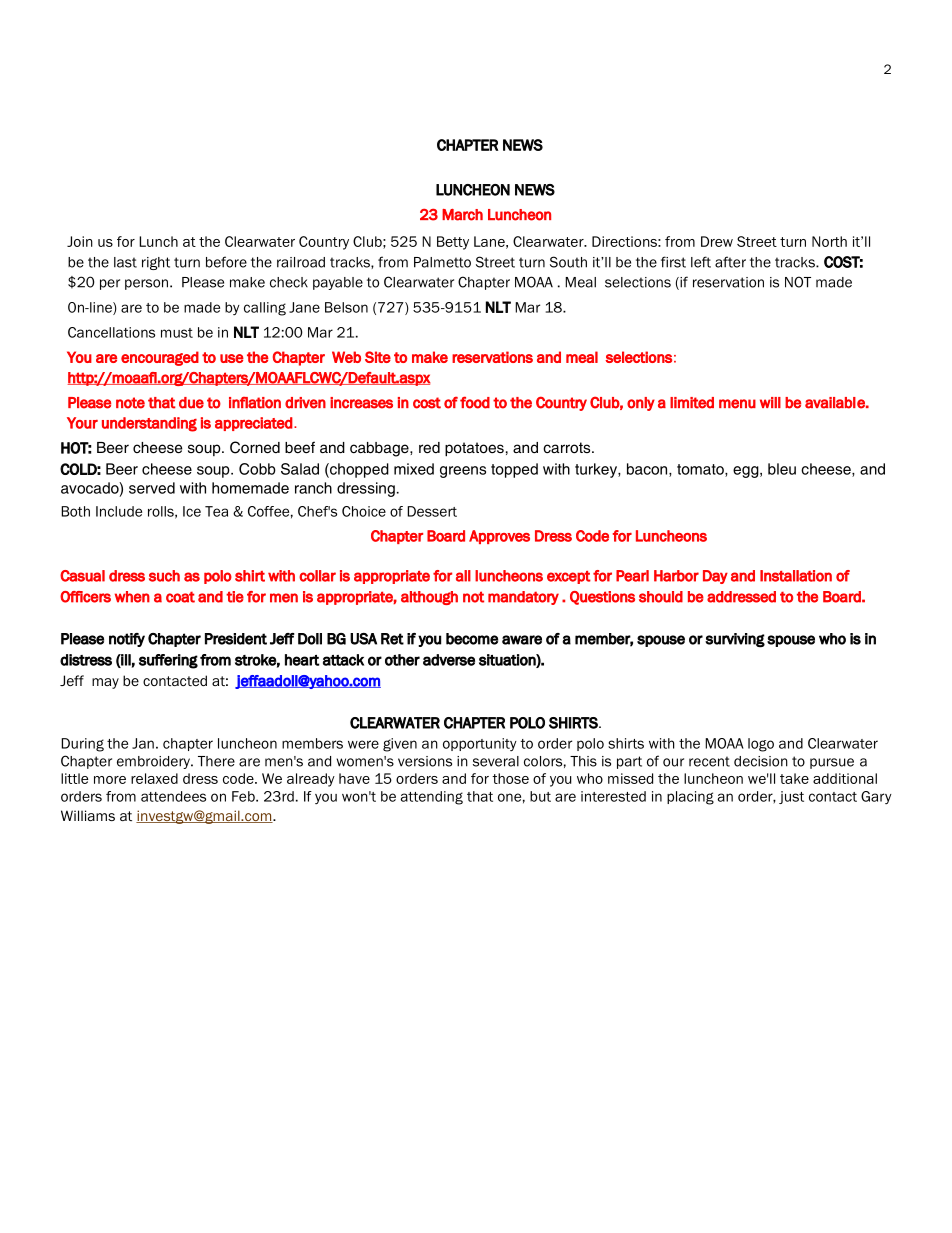  I want to click on become, so click(472, 639).
